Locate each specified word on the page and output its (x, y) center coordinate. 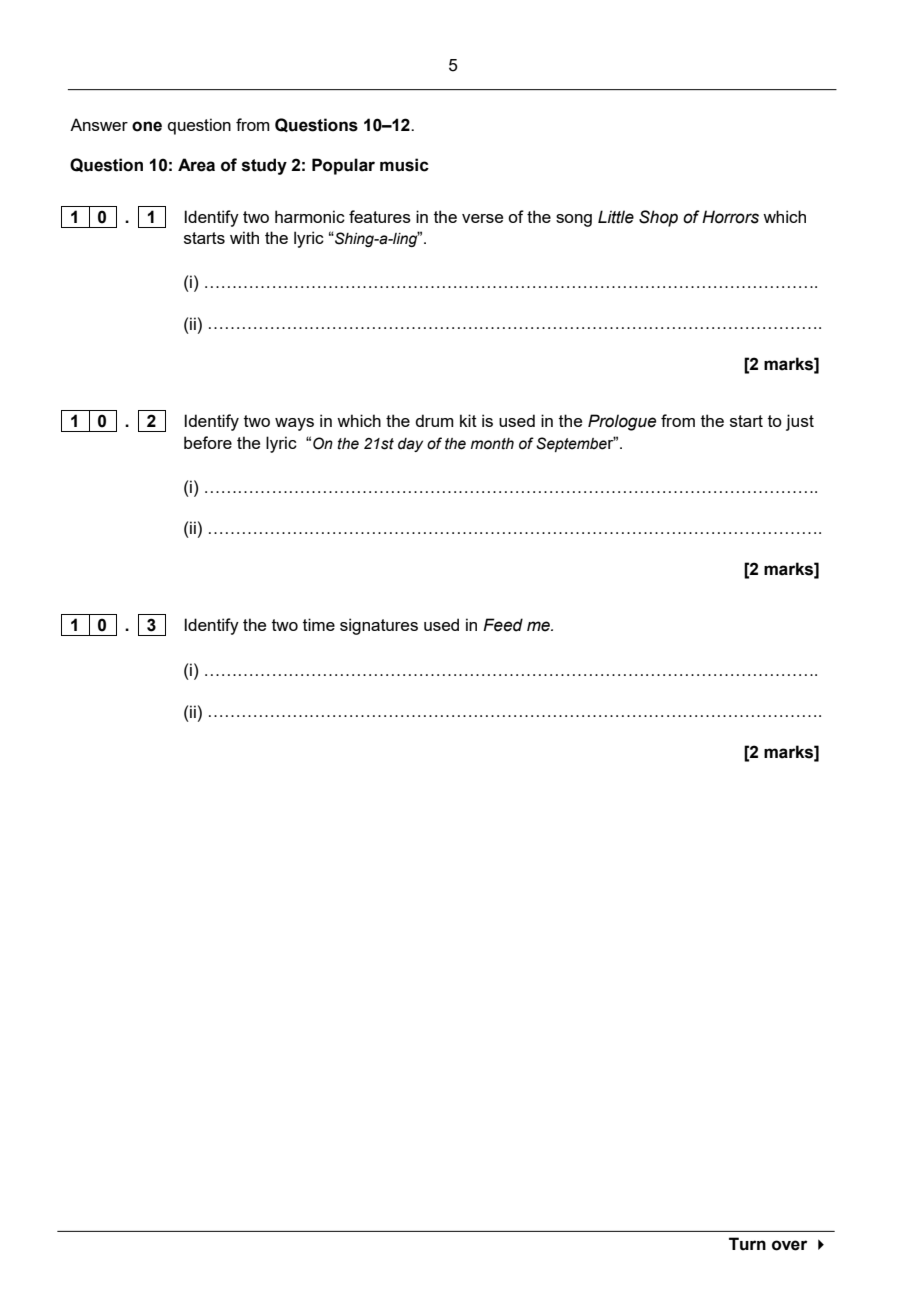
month (492, 444)
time (319, 624)
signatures (379, 626)
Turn (747, 1244)
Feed (503, 625)
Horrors (730, 217)
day (410, 445)
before (208, 442)
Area (196, 165)
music (404, 165)
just (800, 422)
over (789, 1245)
